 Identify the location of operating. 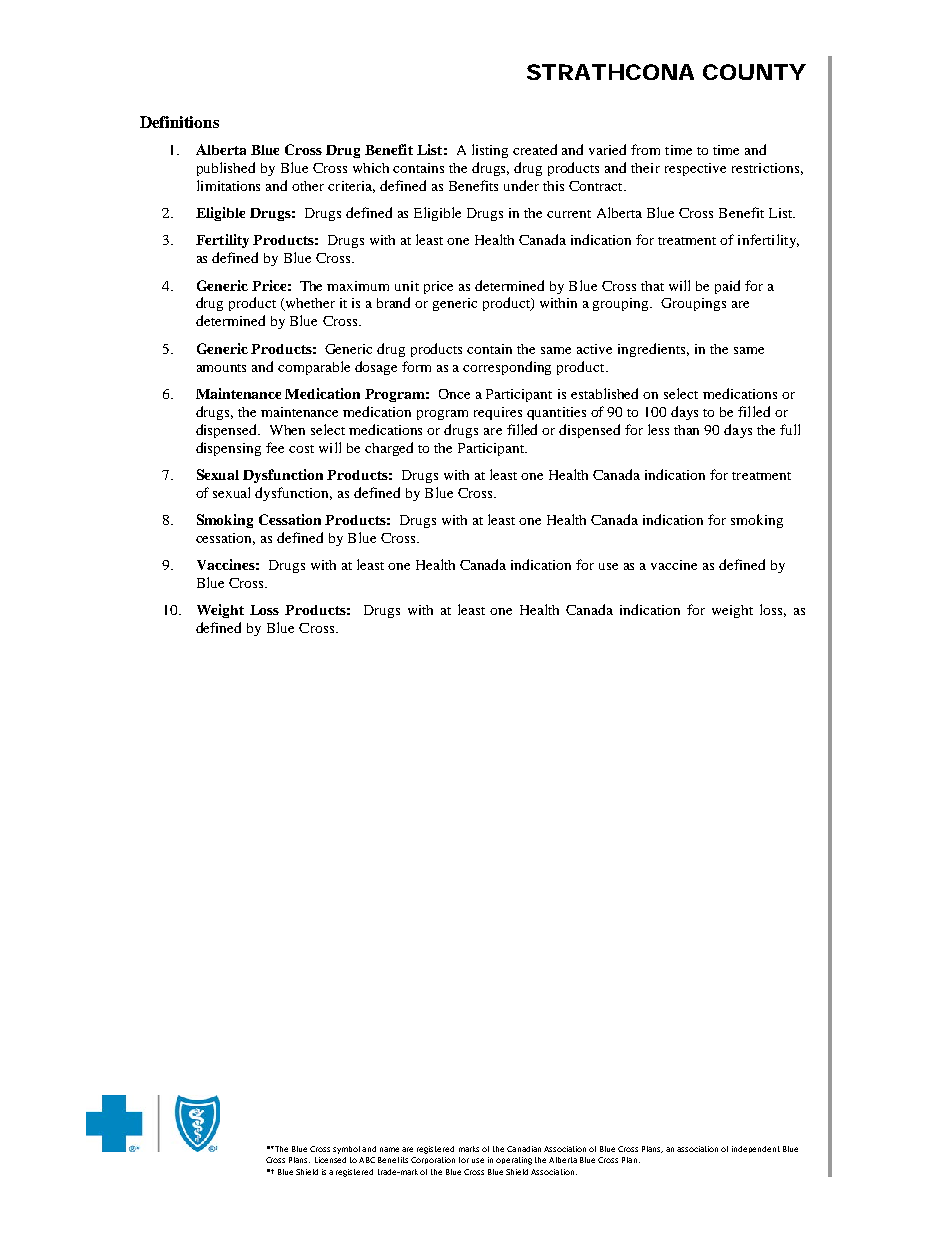
(514, 1161).
